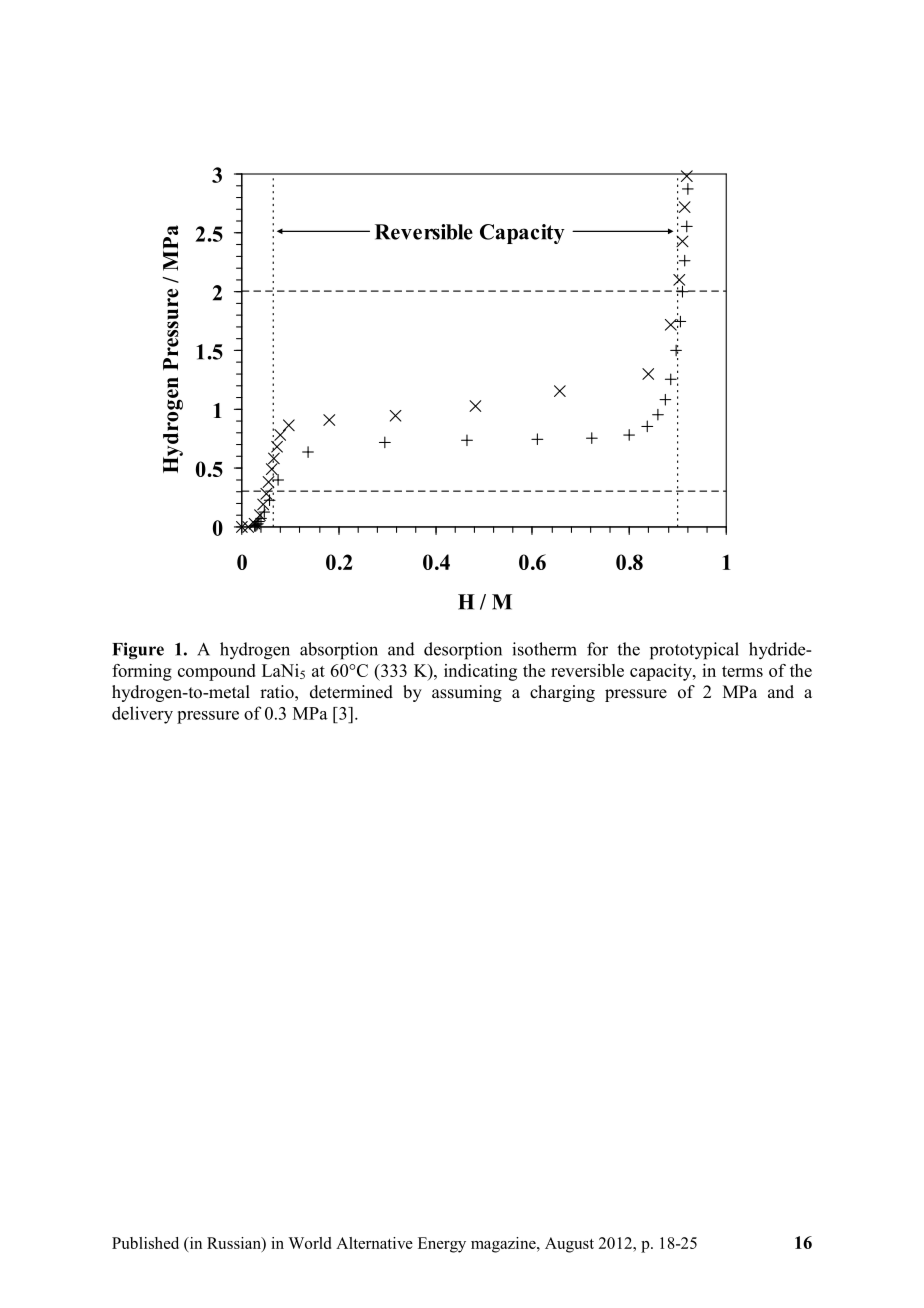  What do you see at coordinates (142, 715) in the screenshot?
I see `delivery` at bounding box center [142, 715].
